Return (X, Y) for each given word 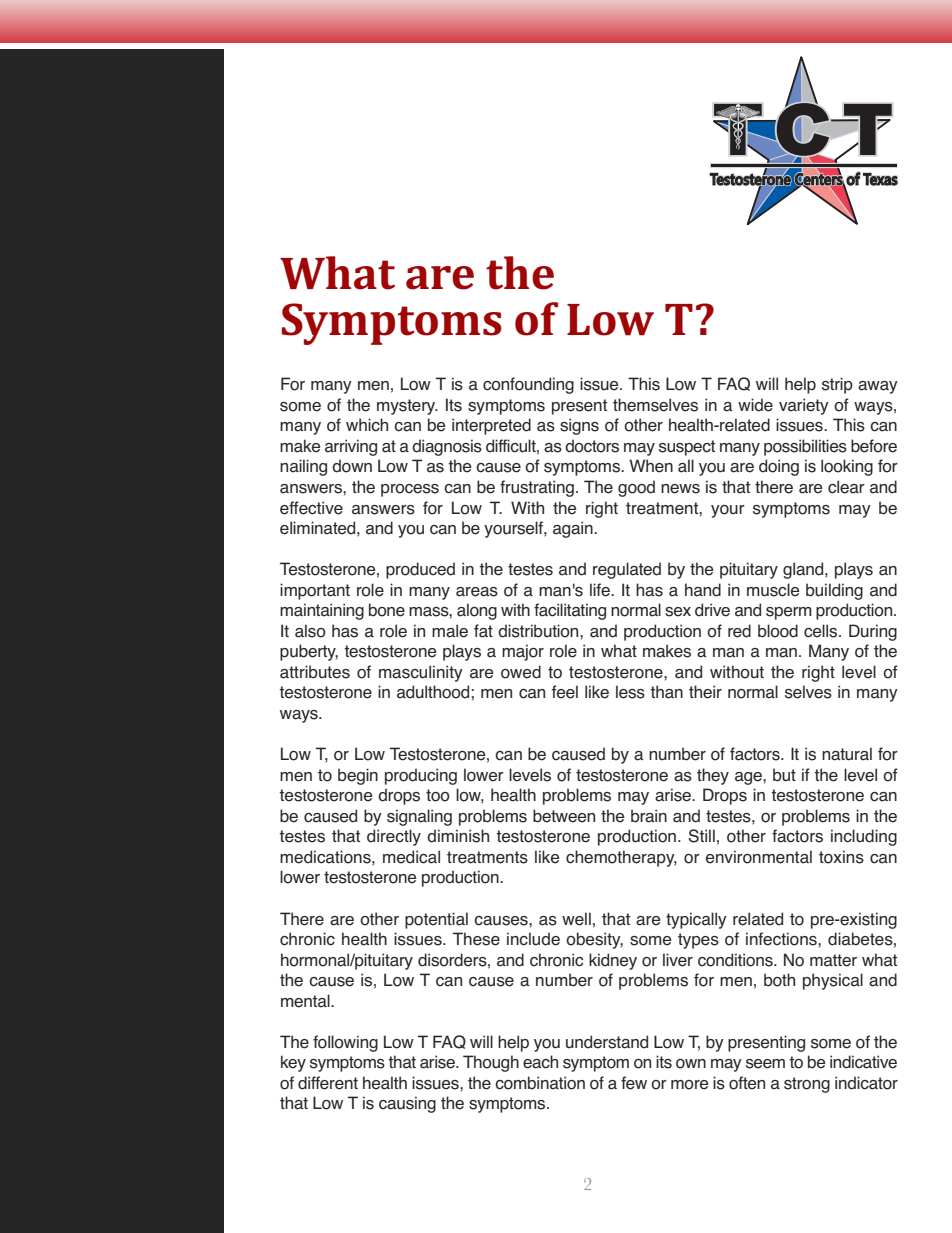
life (601, 590)
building (834, 591)
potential (436, 920)
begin (358, 776)
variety (804, 406)
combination (540, 1083)
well (576, 919)
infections (782, 939)
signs (579, 426)
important (315, 591)
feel (565, 692)
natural (847, 754)
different (328, 1083)
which (367, 425)
